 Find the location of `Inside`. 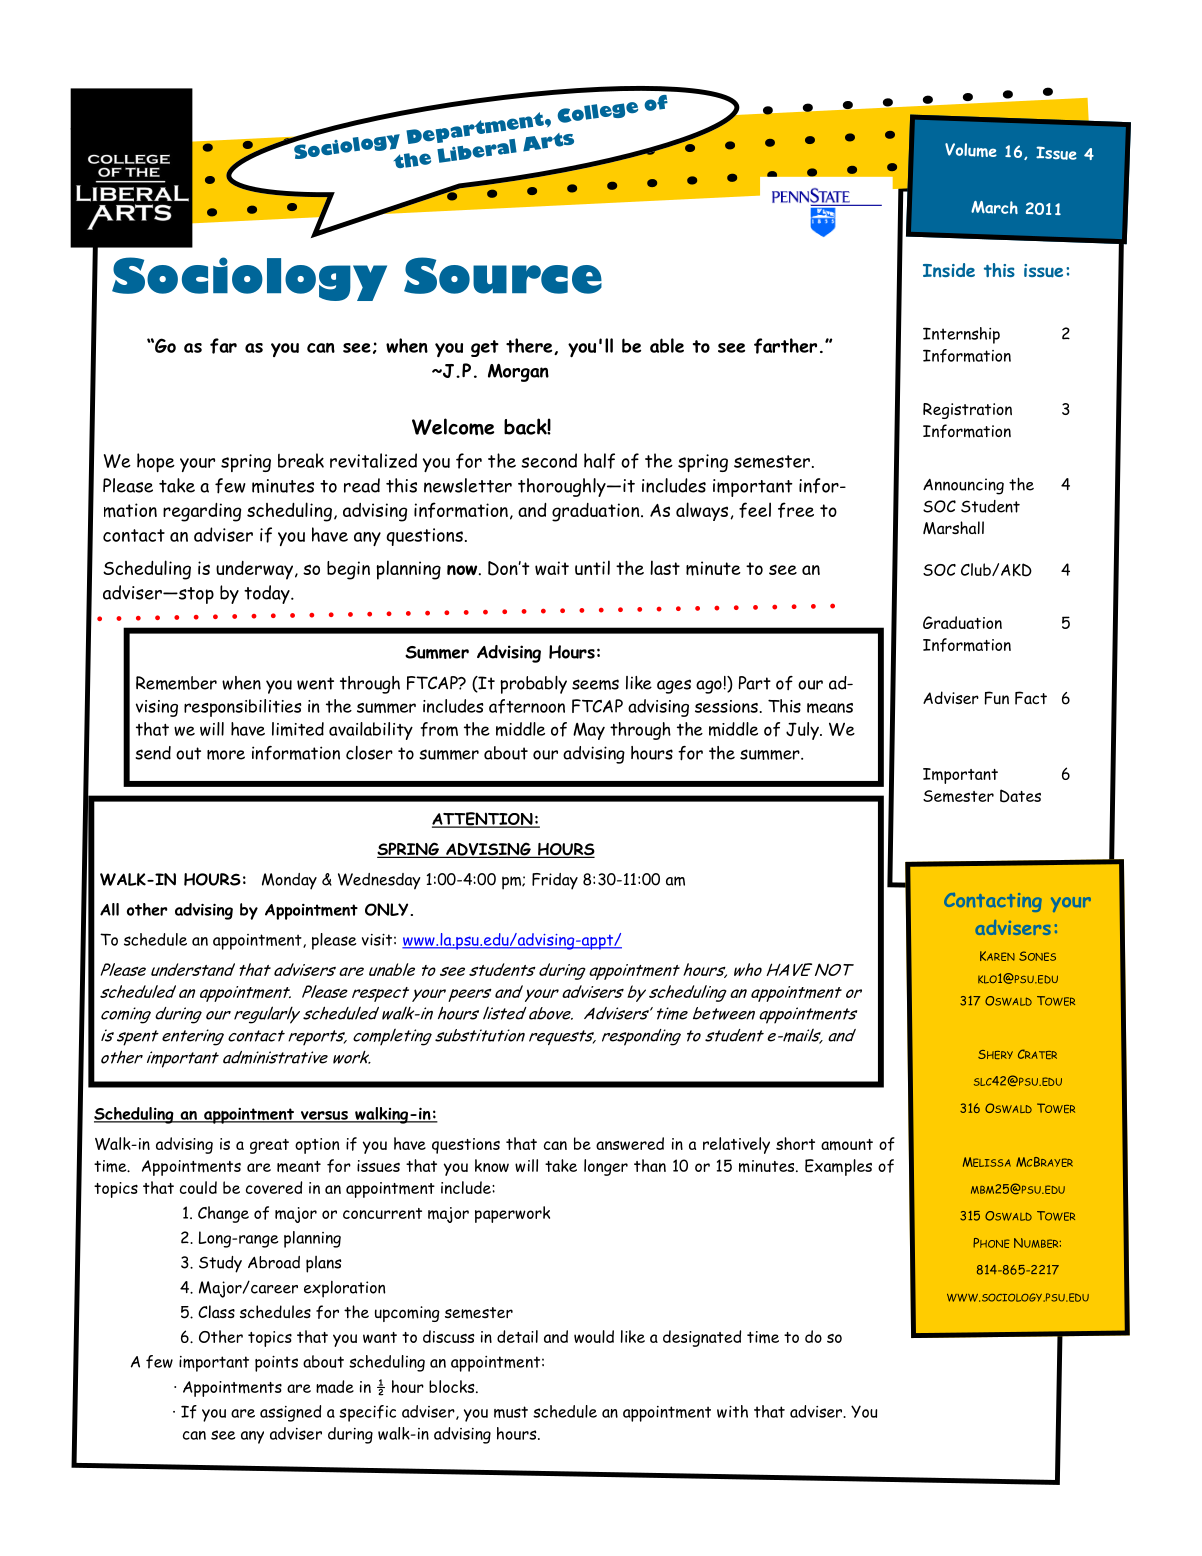

Inside is located at coordinates (949, 270).
